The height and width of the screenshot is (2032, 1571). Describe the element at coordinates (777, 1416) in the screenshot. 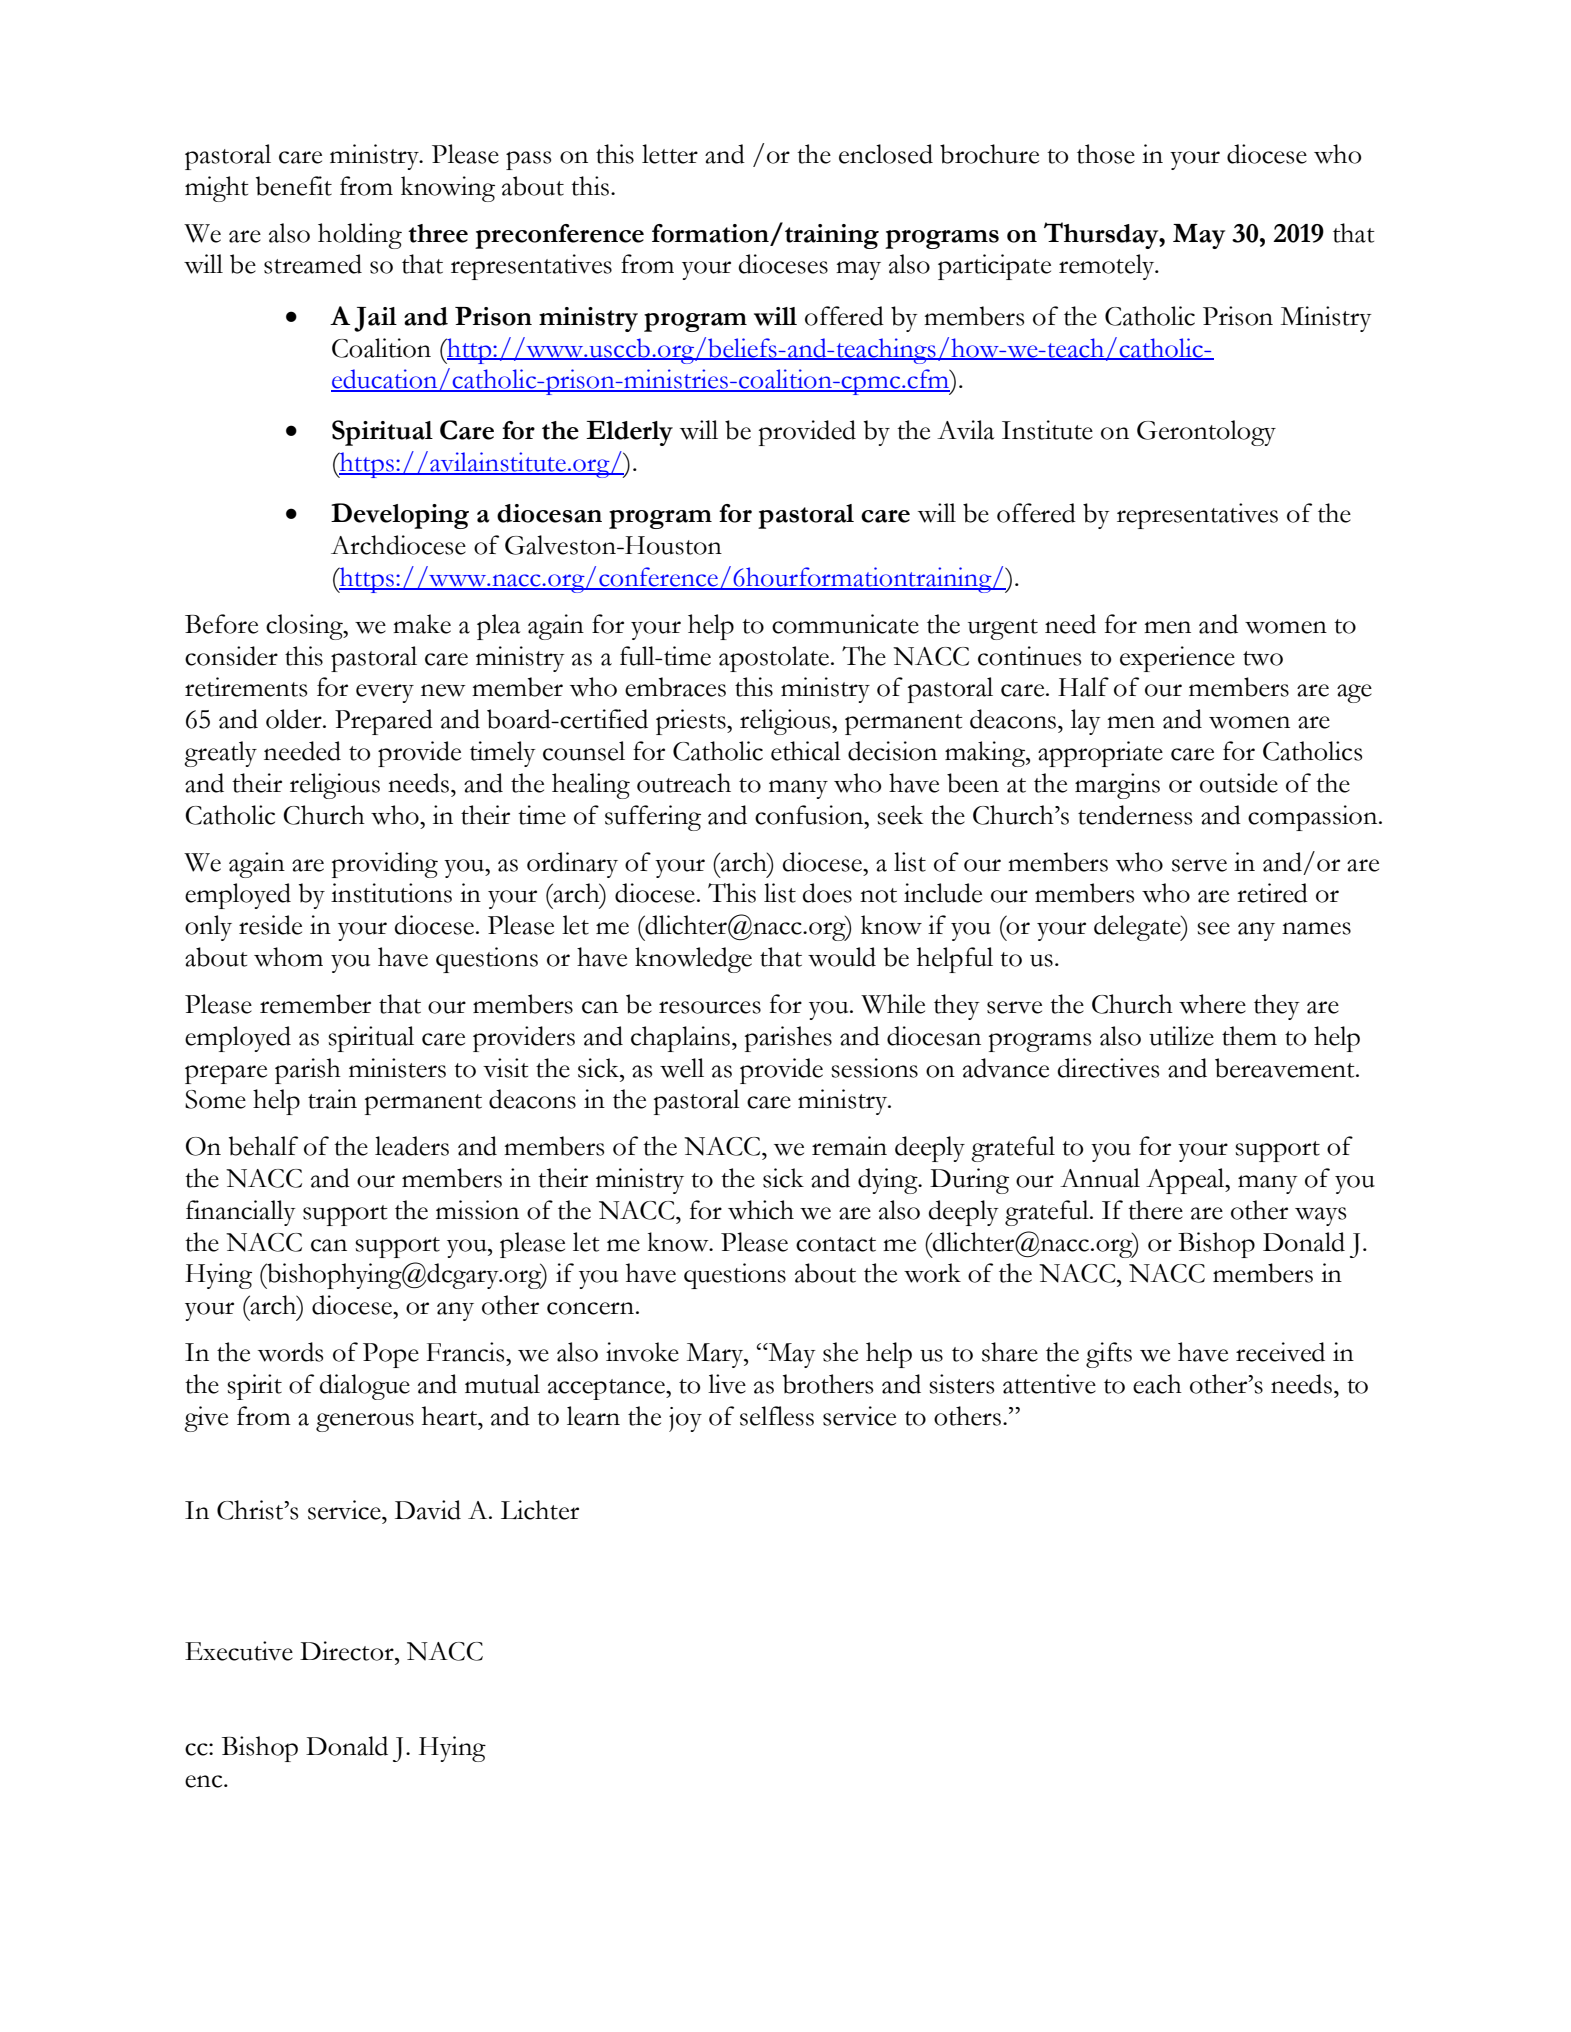

I see `selfless` at that location.
